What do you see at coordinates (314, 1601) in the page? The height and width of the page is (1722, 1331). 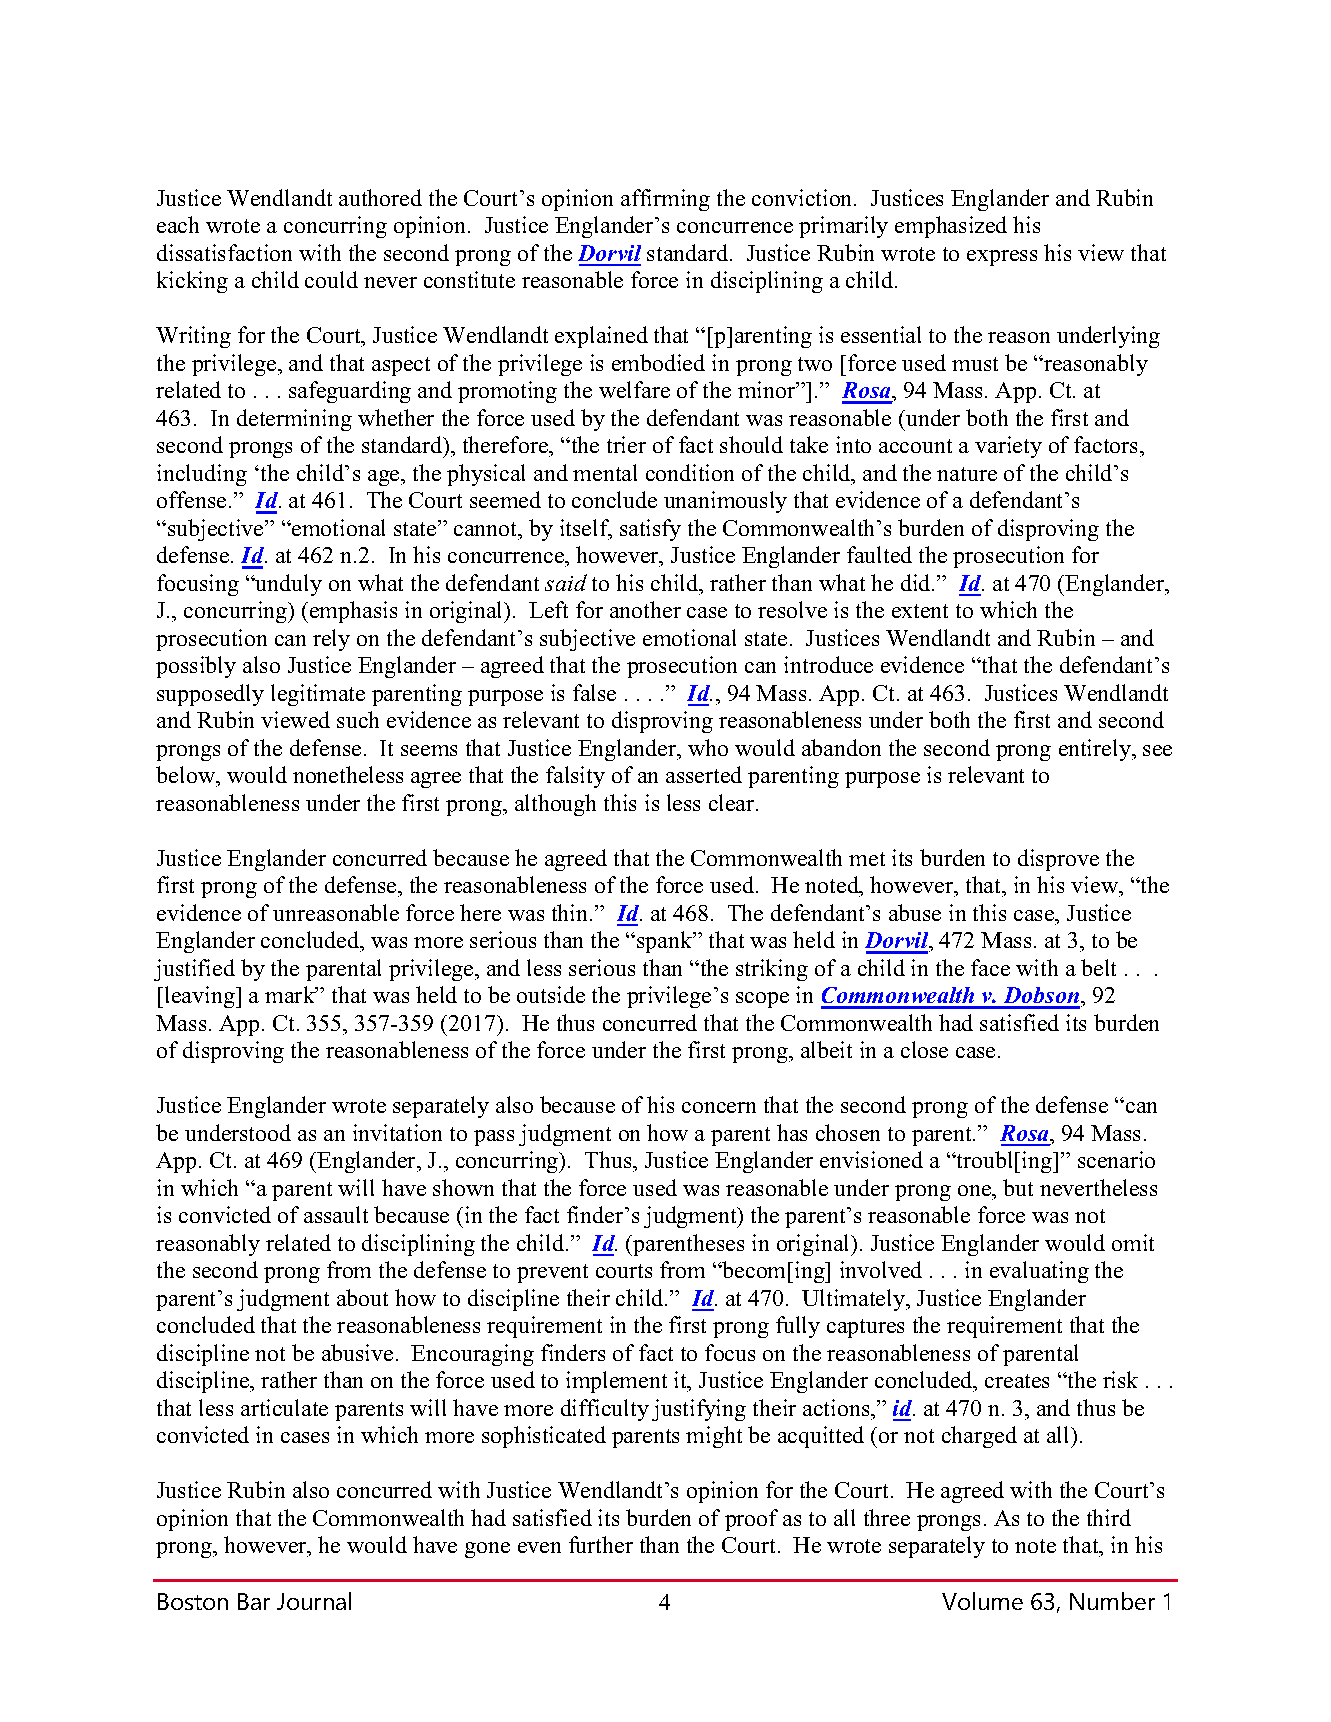 I see `Journal` at bounding box center [314, 1601].
